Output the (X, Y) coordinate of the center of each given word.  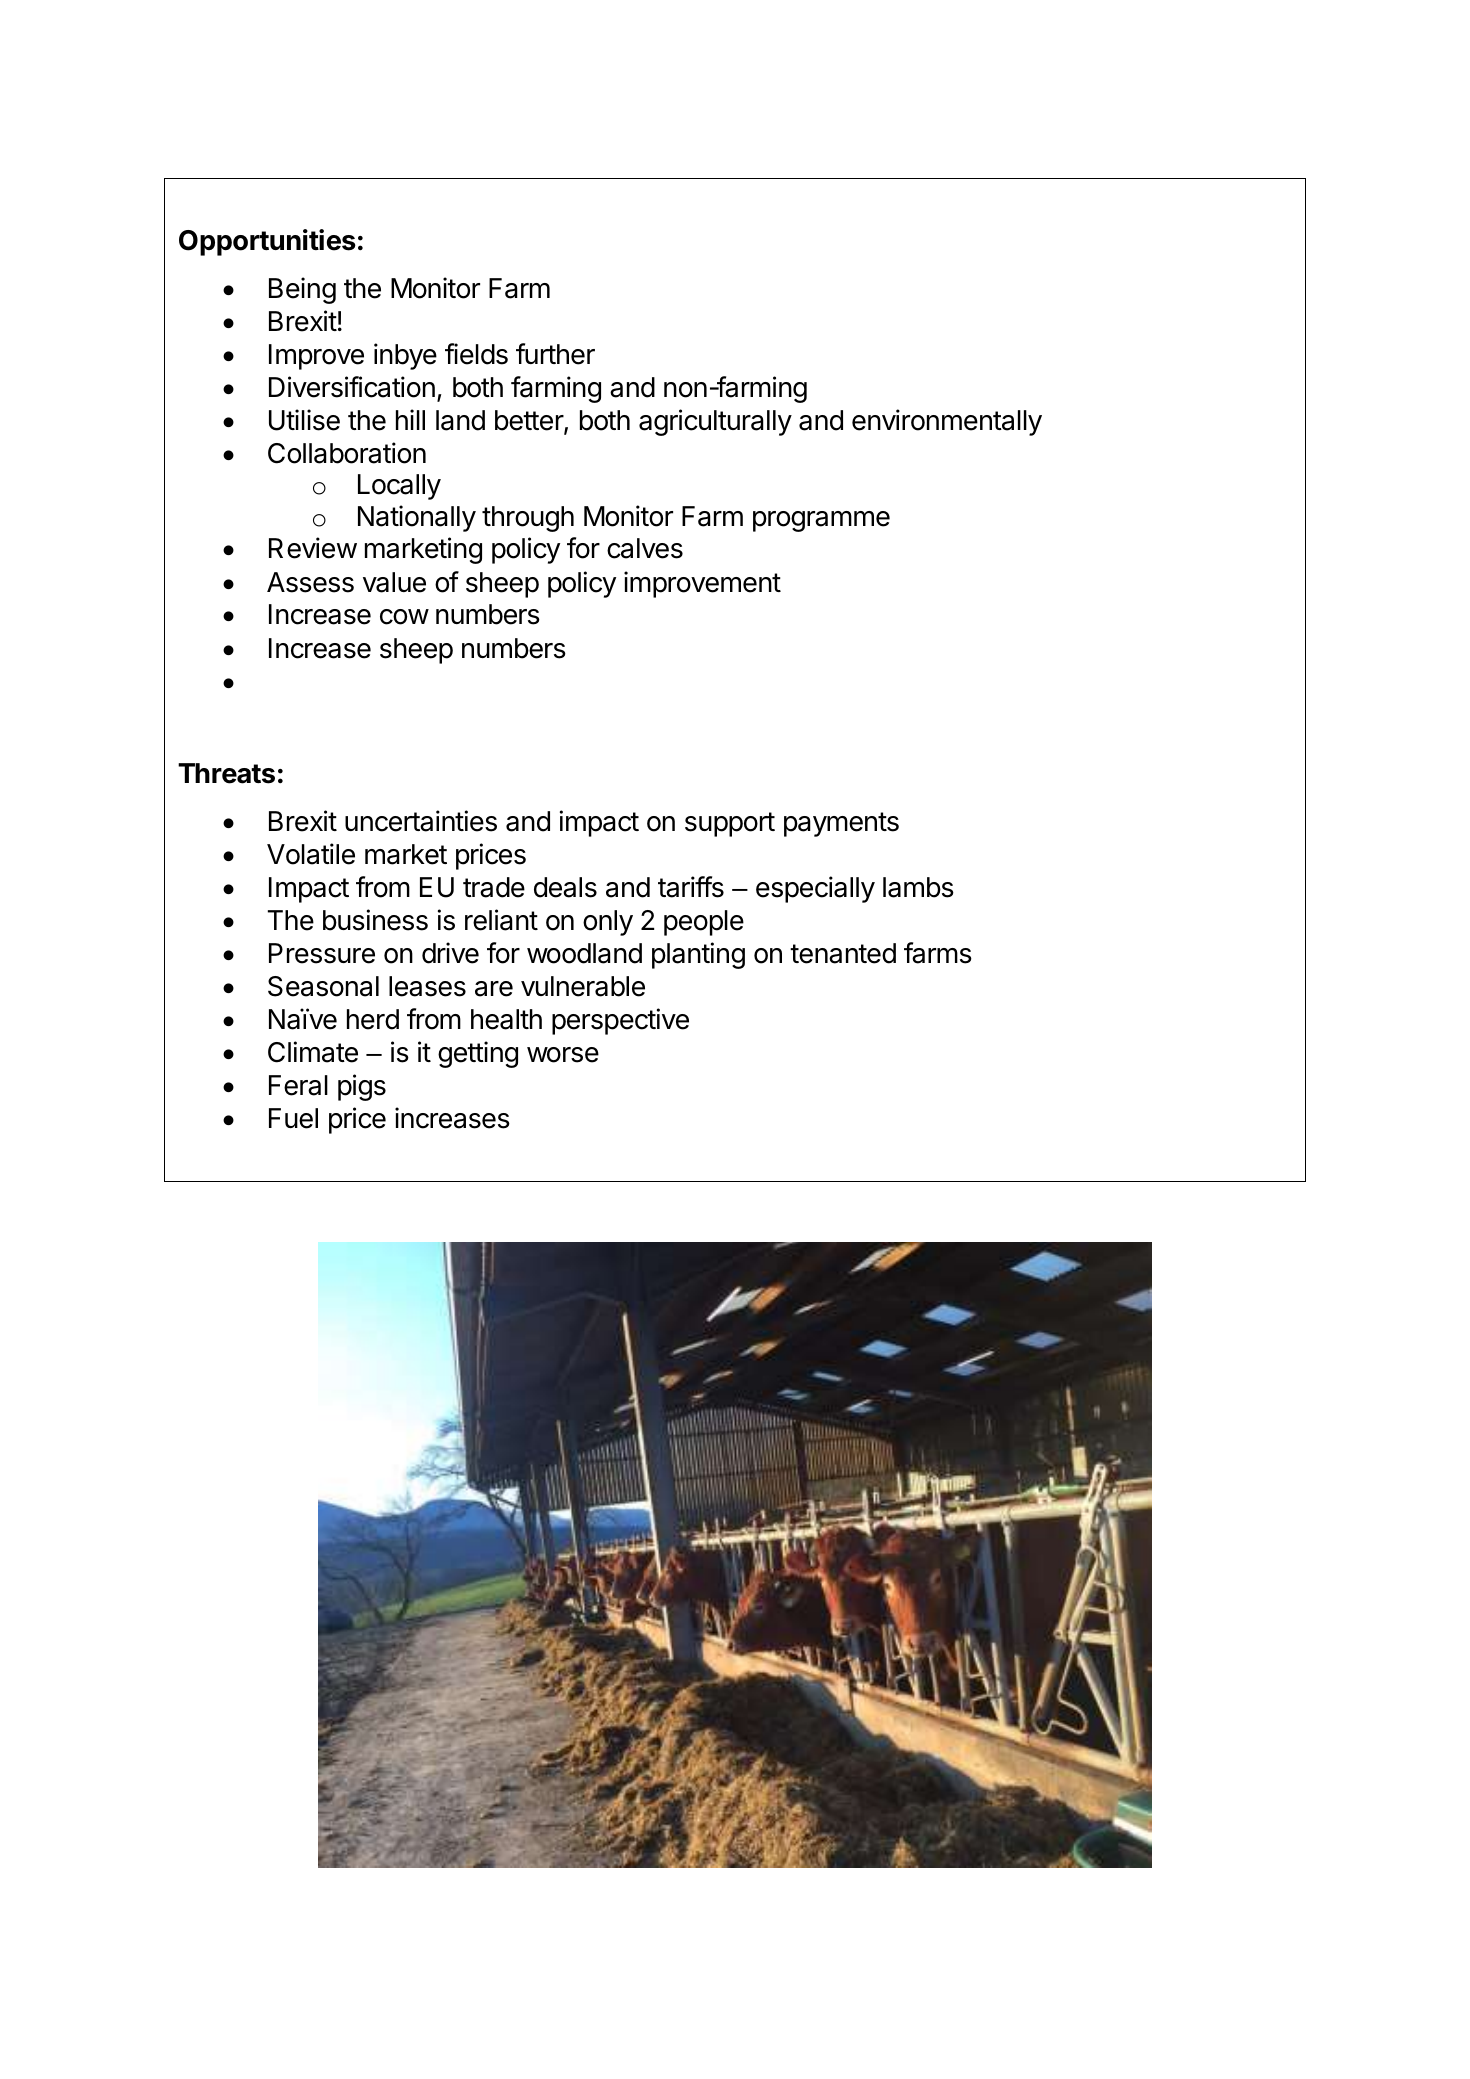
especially (815, 889)
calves (645, 548)
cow (404, 617)
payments (841, 824)
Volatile (311, 854)
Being (302, 290)
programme (821, 521)
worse (563, 1055)
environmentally (947, 422)
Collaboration (347, 453)
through (528, 519)
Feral (298, 1085)
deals (565, 887)
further (555, 354)
